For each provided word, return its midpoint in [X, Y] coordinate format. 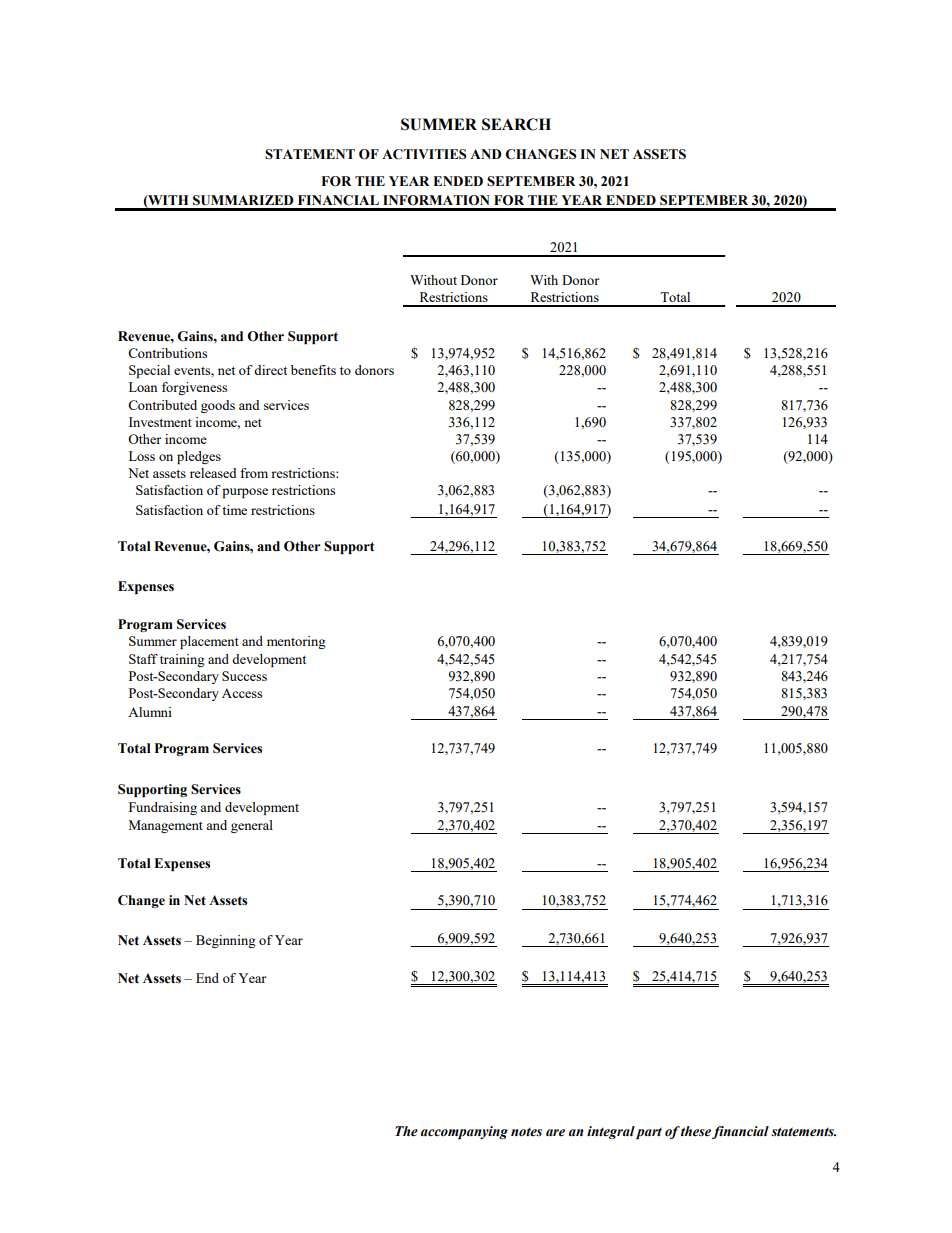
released [213, 473]
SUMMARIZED [243, 200]
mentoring [296, 642]
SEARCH [516, 124]
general [252, 826]
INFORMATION [436, 200]
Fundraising [163, 808]
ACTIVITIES [424, 154]
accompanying [464, 1132]
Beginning [226, 941]
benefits [313, 370]
